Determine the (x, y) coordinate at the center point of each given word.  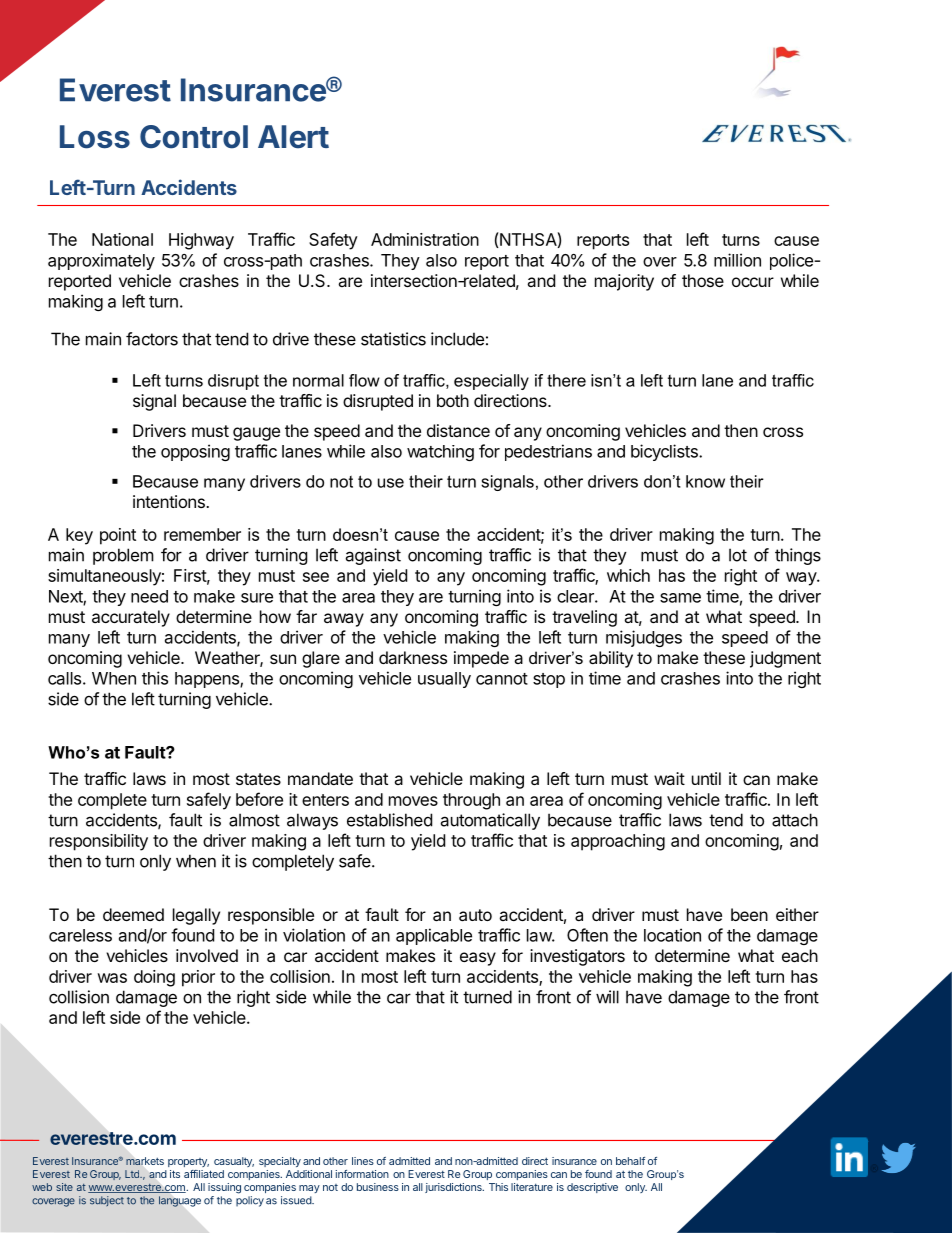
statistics (393, 339)
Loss (95, 137)
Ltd (133, 1174)
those (703, 280)
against (373, 556)
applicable (434, 936)
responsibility (99, 842)
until (706, 778)
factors (152, 339)
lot (738, 555)
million (737, 260)
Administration (425, 239)
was (112, 978)
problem (123, 556)
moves (413, 801)
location (672, 935)
